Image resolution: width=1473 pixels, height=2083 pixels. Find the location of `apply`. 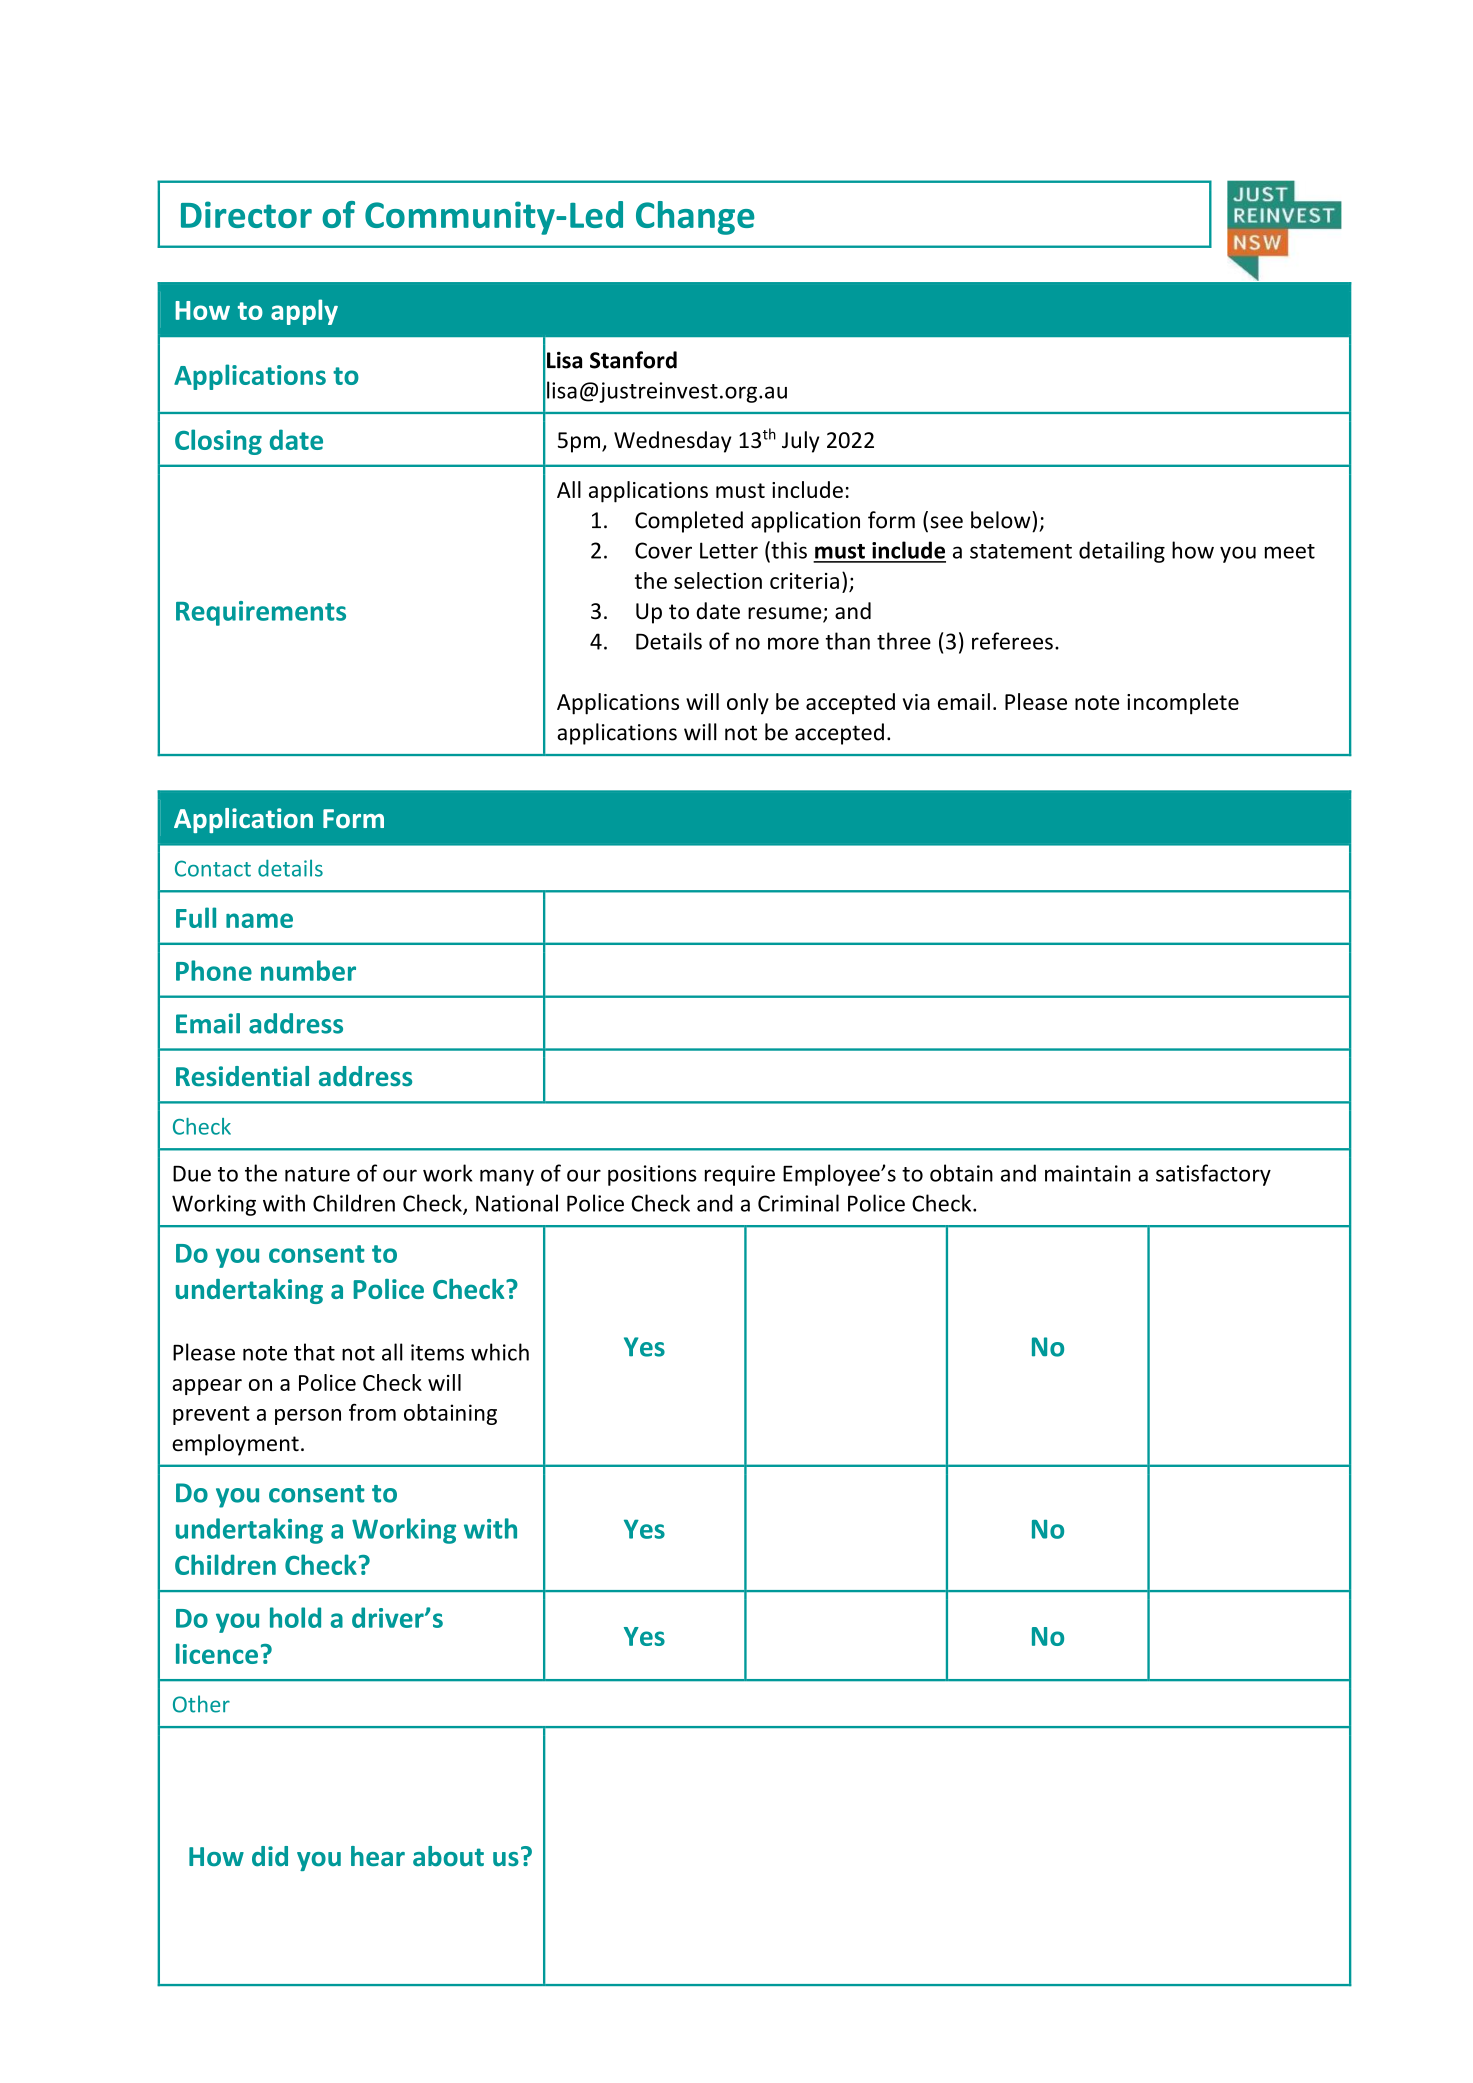

apply is located at coordinates (304, 312).
